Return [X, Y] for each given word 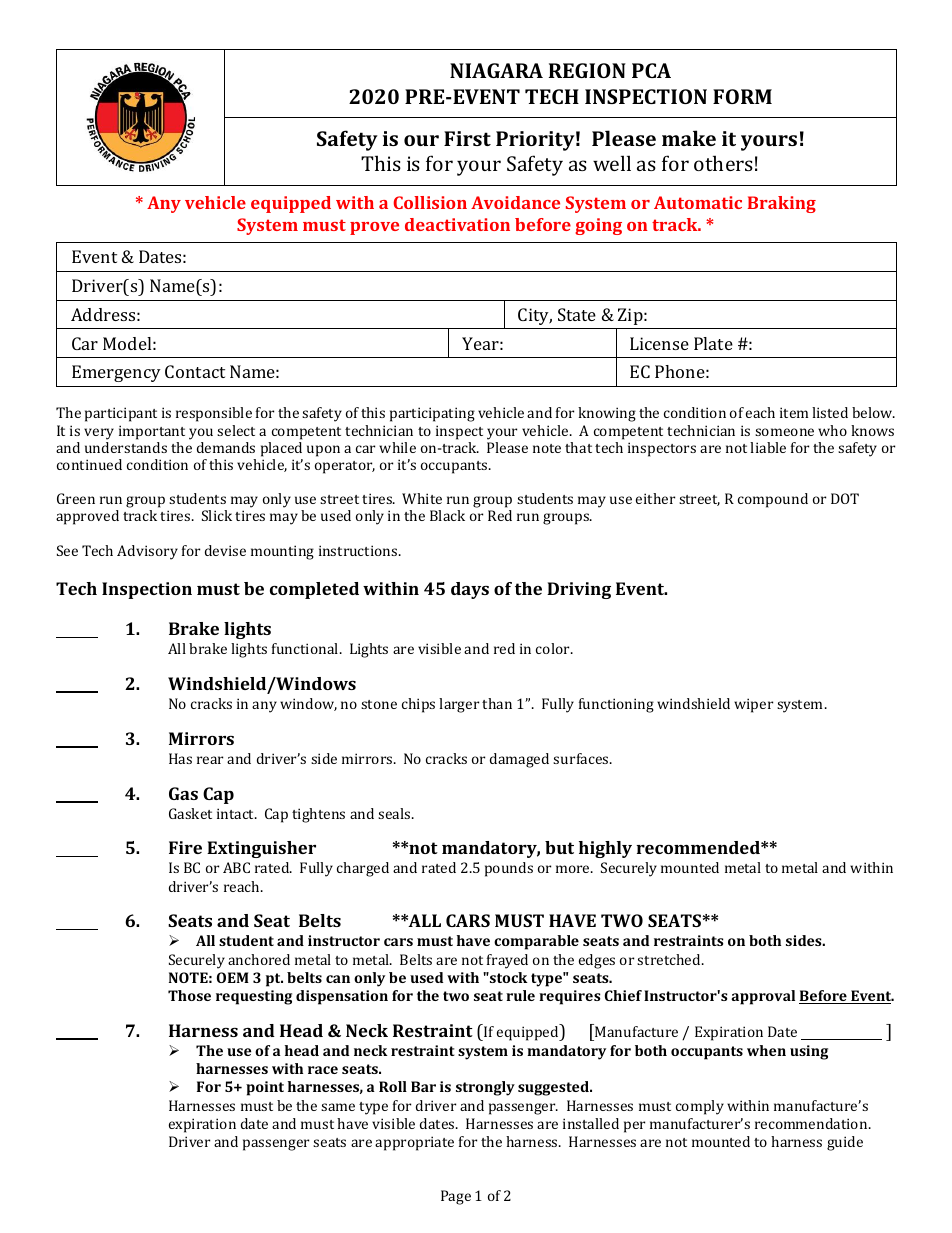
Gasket [190, 813]
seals [395, 813]
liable [768, 447]
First [467, 138]
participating [432, 414]
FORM [742, 96]
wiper [753, 705]
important [152, 432]
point [265, 1088]
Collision [430, 202]
